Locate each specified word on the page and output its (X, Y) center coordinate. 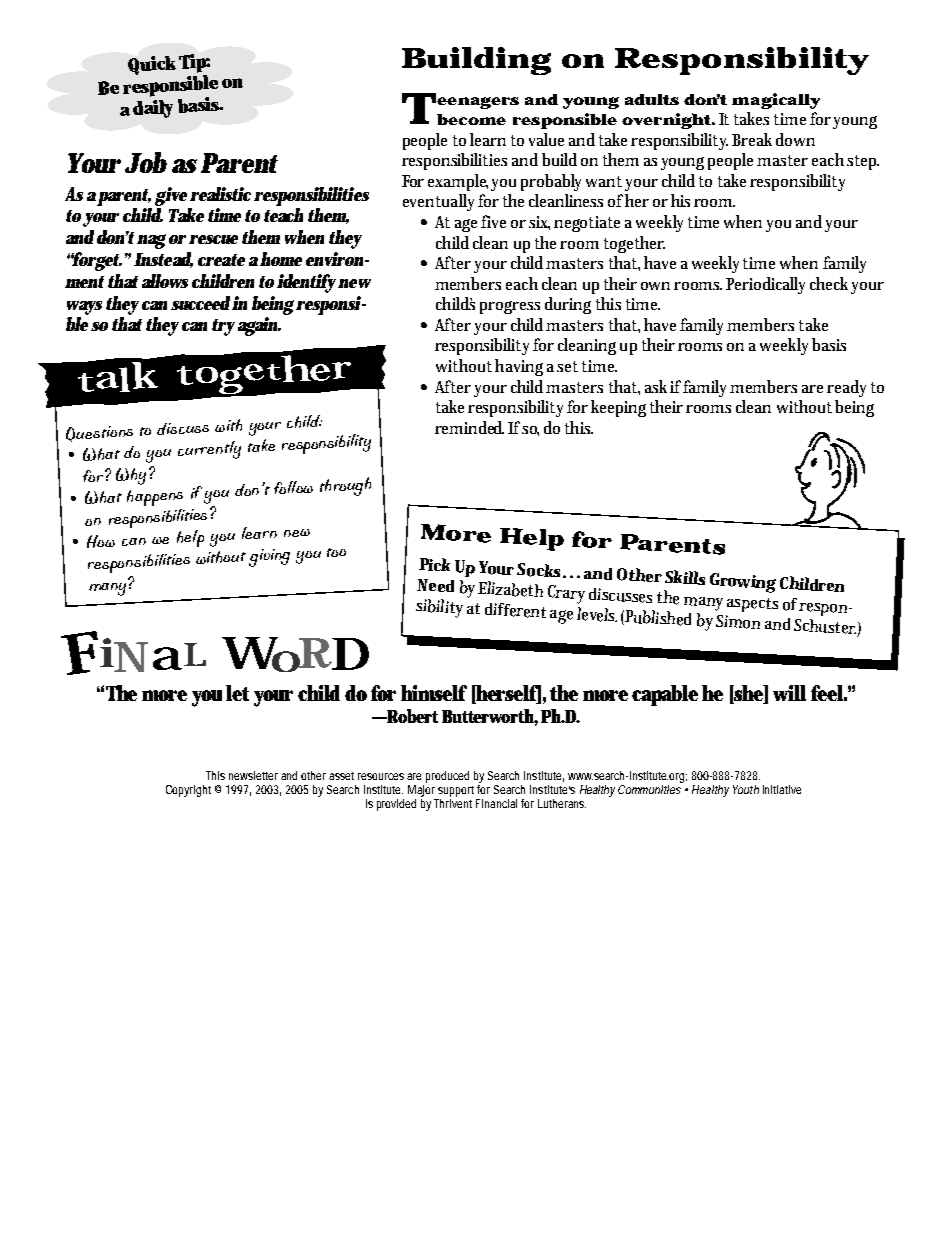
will (789, 693)
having (519, 367)
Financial (496, 803)
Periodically (765, 285)
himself (434, 693)
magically (776, 101)
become (471, 119)
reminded (469, 427)
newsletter (253, 775)
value (546, 139)
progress (510, 307)
